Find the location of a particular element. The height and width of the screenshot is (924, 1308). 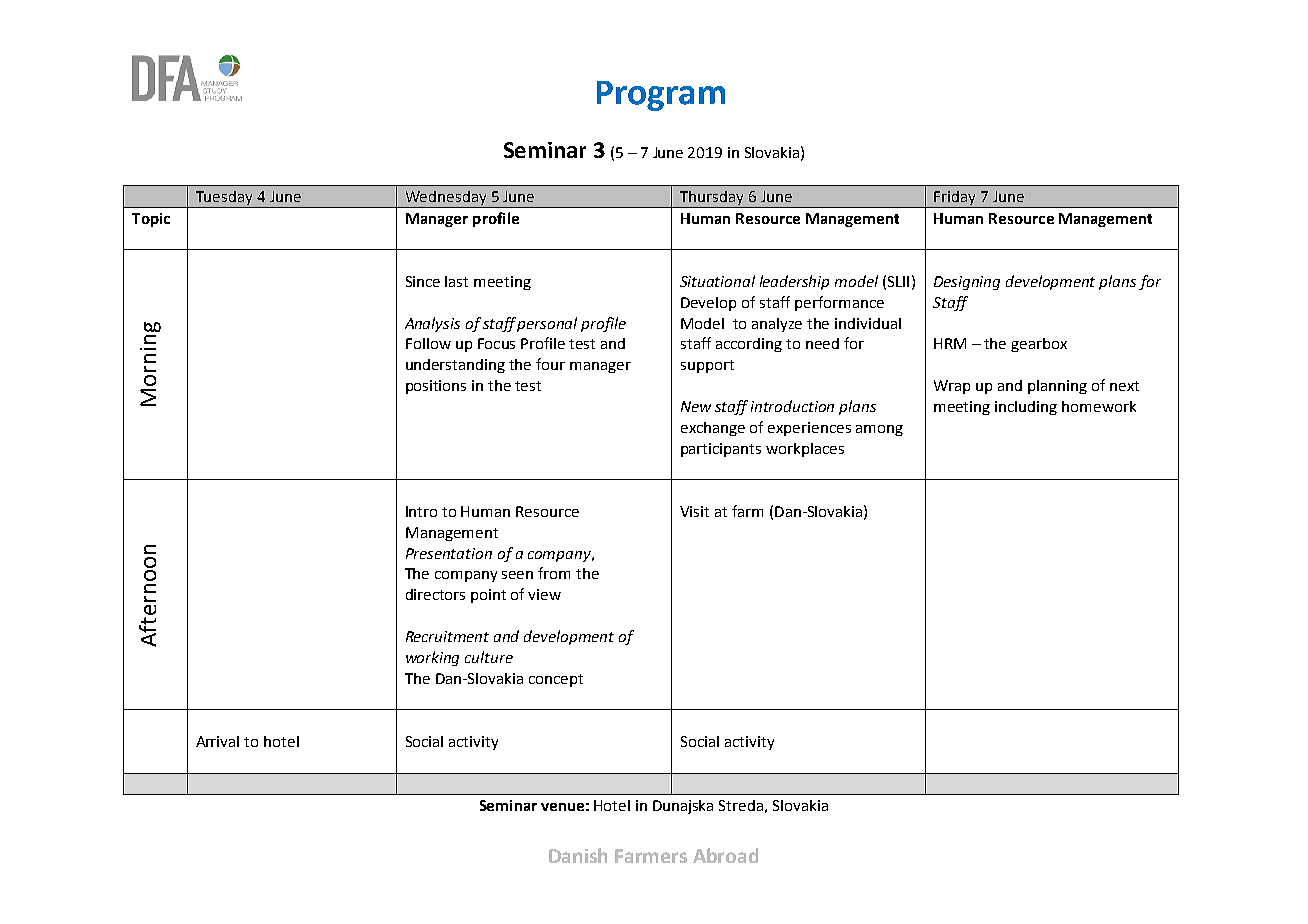

Arrival is located at coordinates (217, 741).
